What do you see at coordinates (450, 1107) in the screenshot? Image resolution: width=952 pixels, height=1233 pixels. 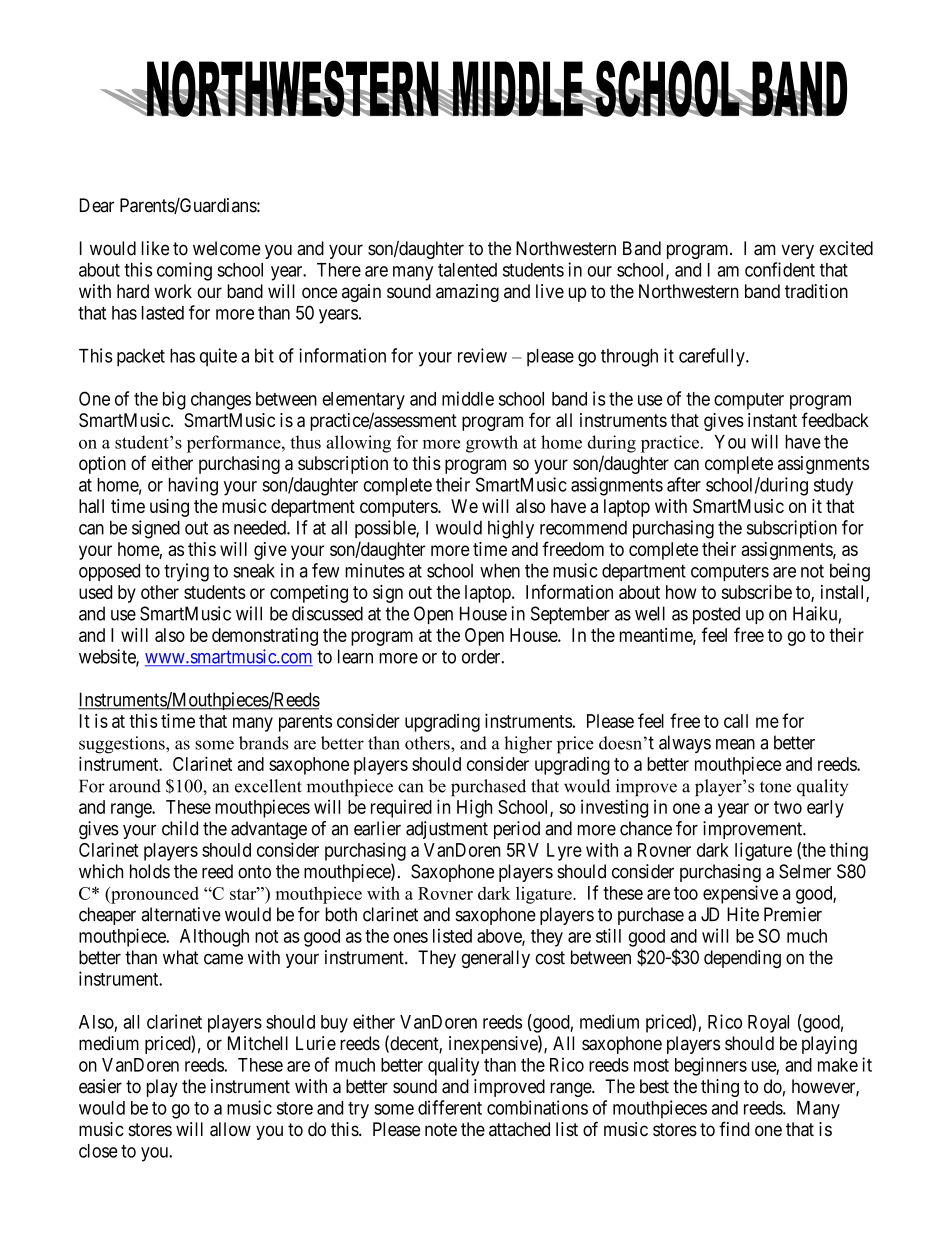 I see `different` at bounding box center [450, 1107].
